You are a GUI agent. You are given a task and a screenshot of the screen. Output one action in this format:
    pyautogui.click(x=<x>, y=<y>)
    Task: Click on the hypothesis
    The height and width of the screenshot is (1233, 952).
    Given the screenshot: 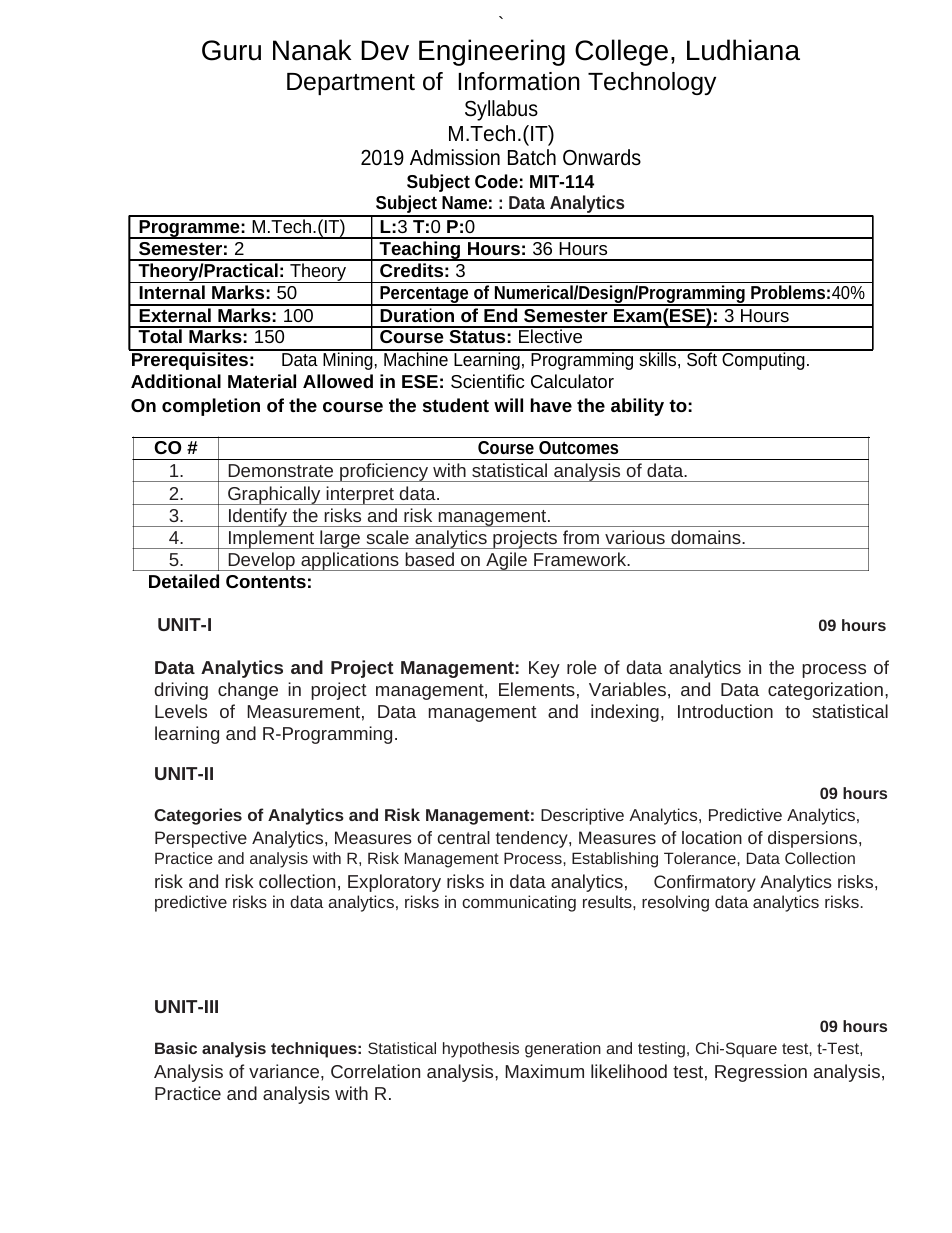 What is the action you would take?
    pyautogui.click(x=481, y=1050)
